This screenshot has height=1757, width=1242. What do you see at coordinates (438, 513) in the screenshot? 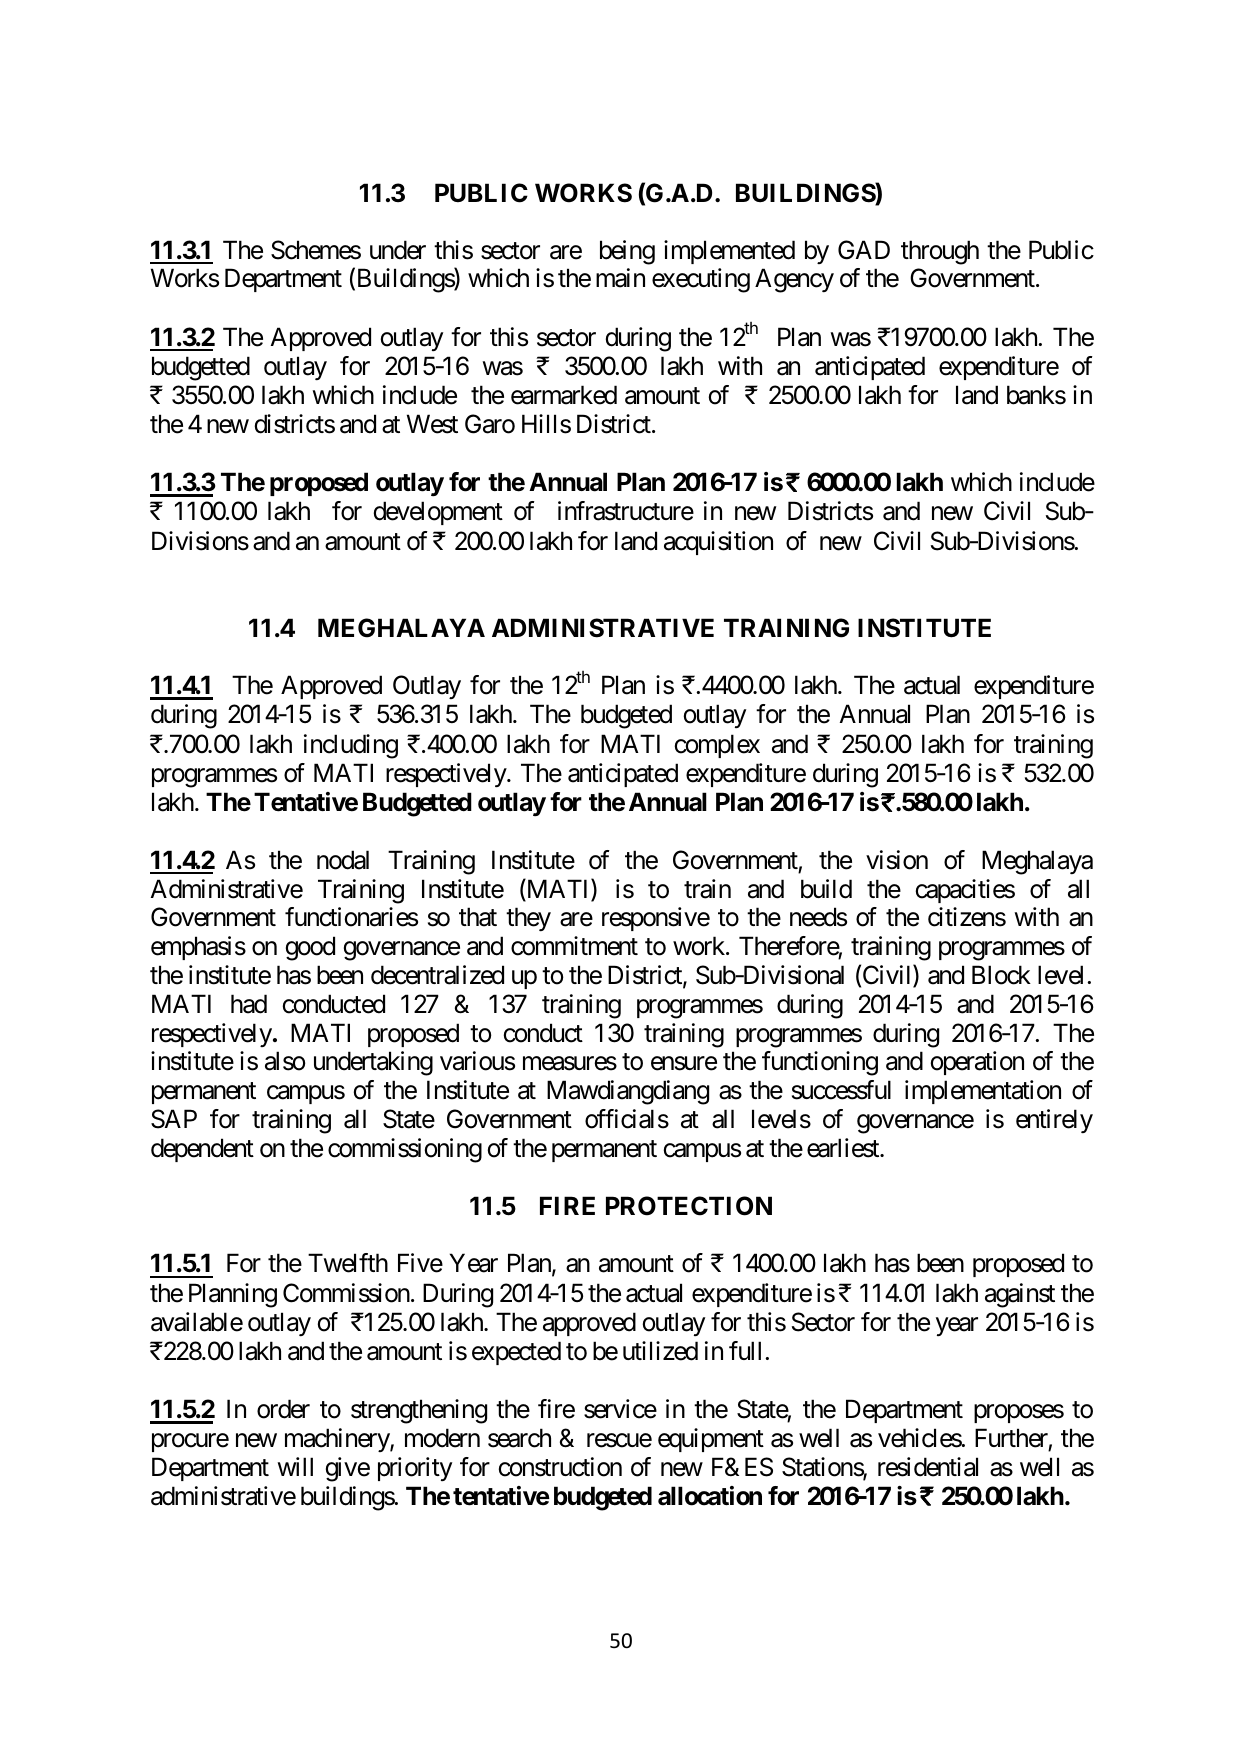
I see `development` at bounding box center [438, 513].
